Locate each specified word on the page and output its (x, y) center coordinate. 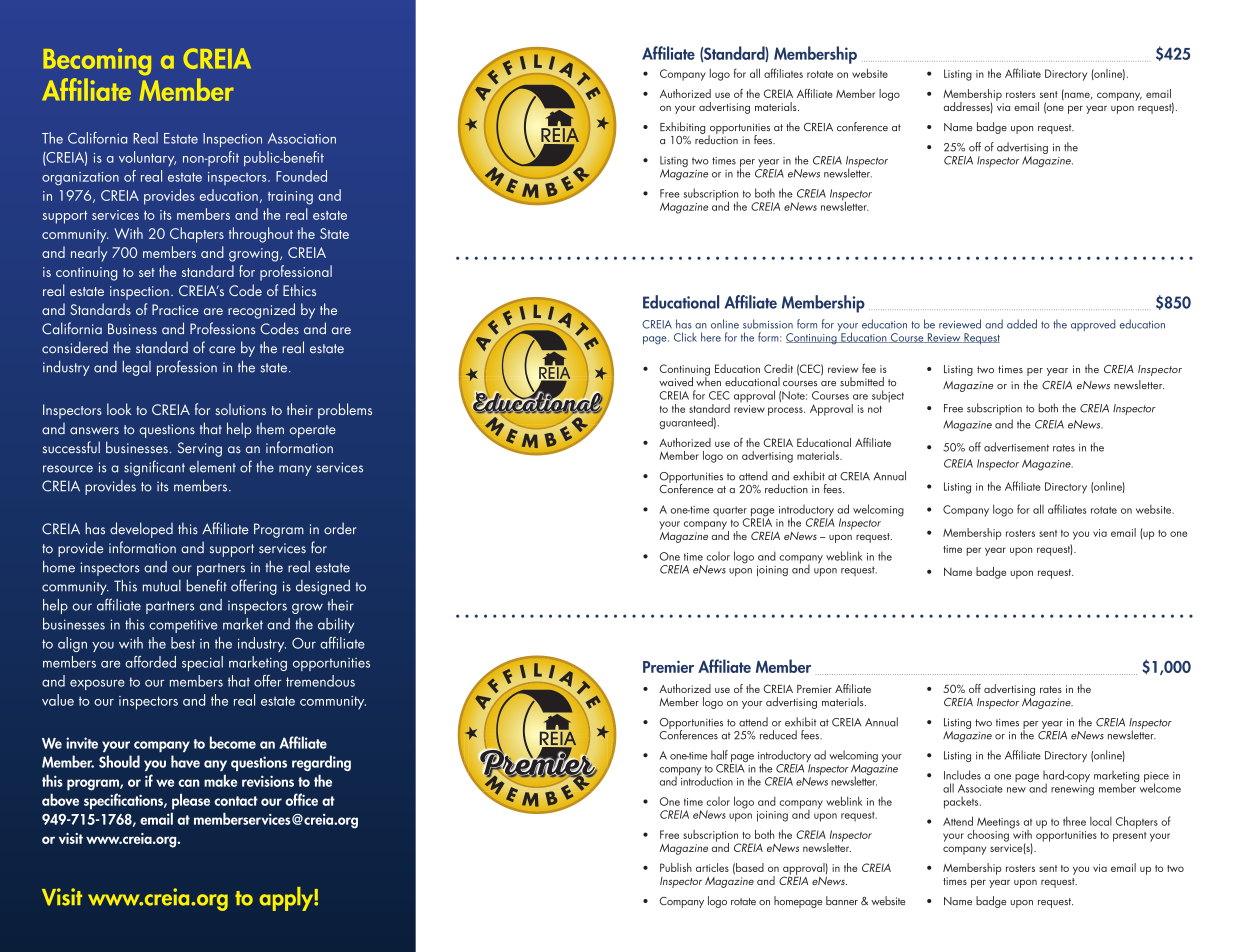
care (222, 350)
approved (1093, 325)
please (191, 801)
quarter (731, 512)
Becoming (97, 61)
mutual (162, 586)
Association (302, 138)
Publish (676, 867)
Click (685, 337)
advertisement (1016, 447)
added (1022, 324)
